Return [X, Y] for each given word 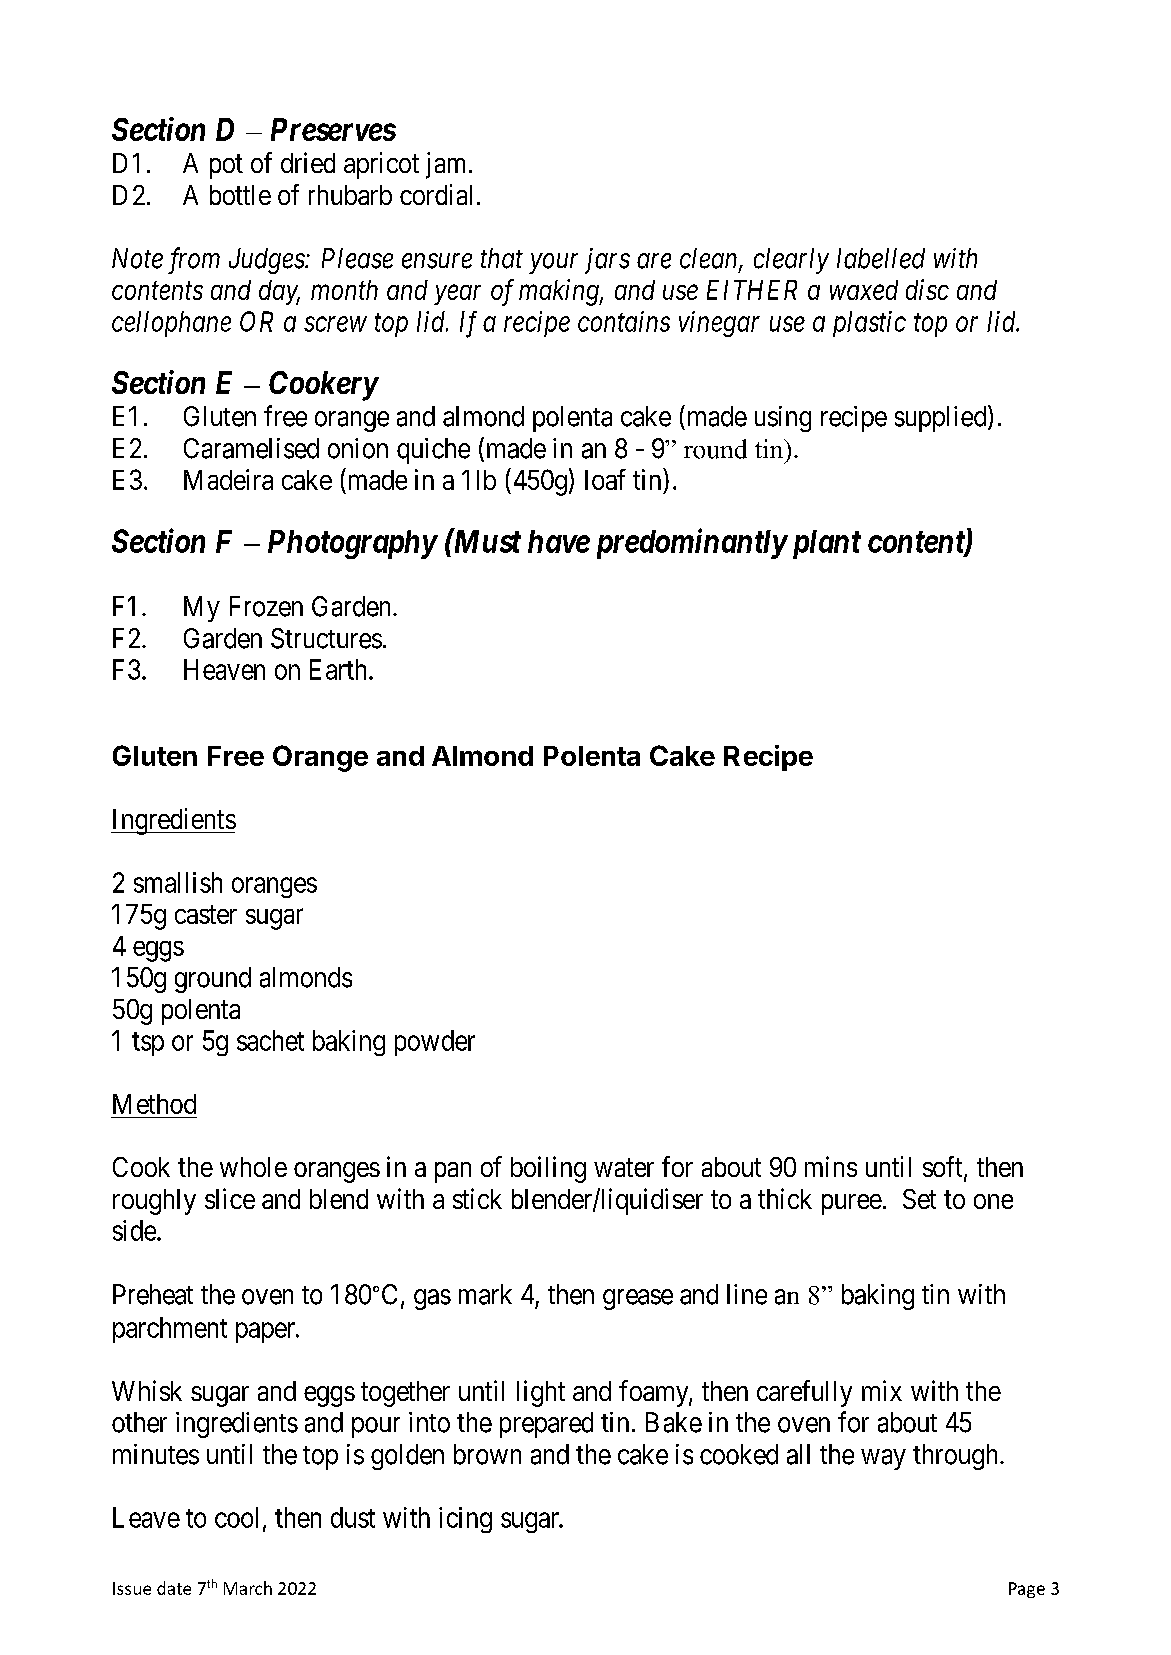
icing [465, 1520]
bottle [240, 195]
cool [236, 1517]
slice [230, 1198]
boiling [548, 1169]
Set [919, 1199]
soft [944, 1168]
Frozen [266, 606]
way [883, 1459]
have [559, 541]
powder [435, 1043]
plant [824, 544]
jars [607, 261]
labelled [881, 258]
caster [206, 914]
